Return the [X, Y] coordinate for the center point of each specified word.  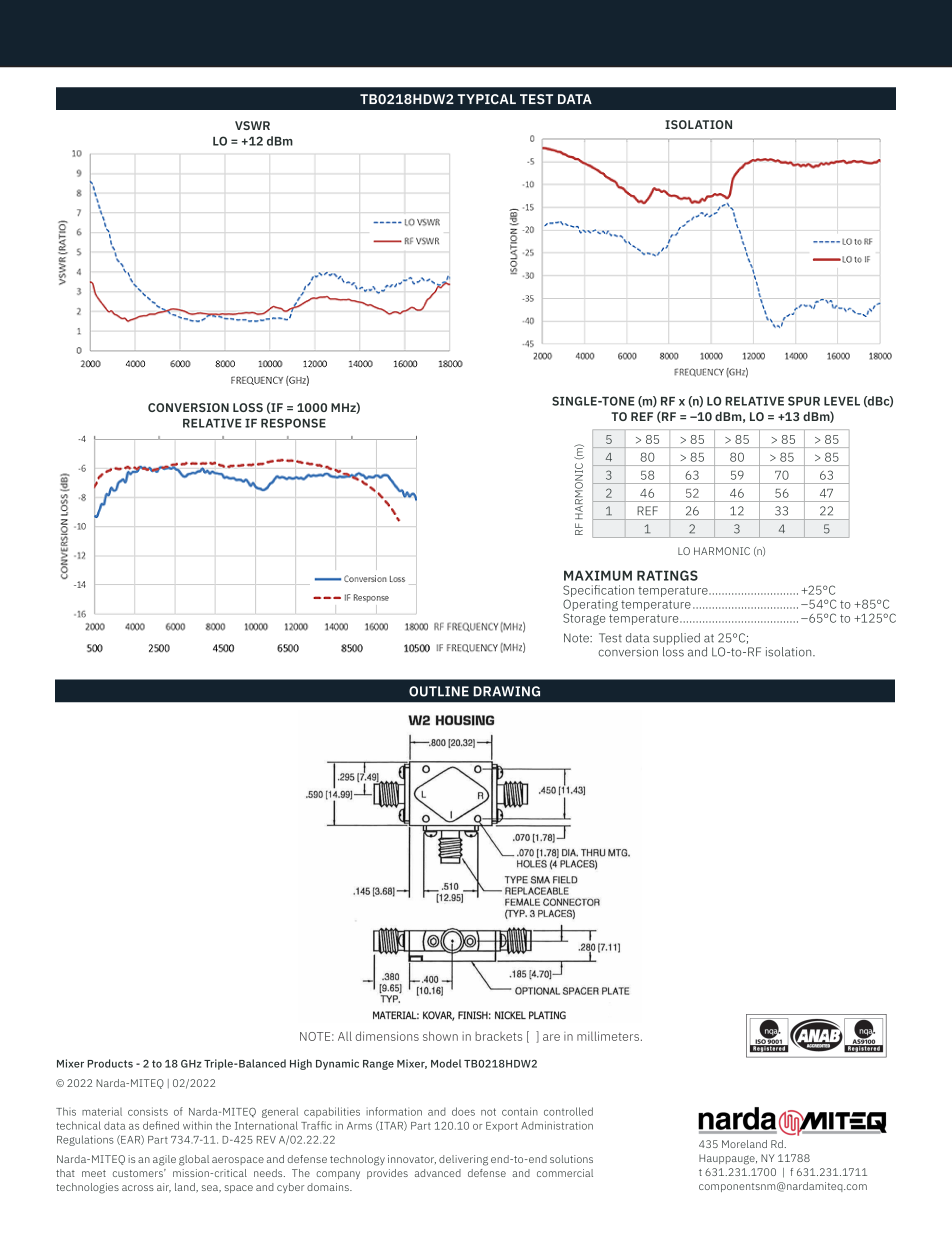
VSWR [252, 125]
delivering [463, 1160]
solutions [571, 1159]
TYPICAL [486, 99]
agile [164, 1160]
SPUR [804, 401]
